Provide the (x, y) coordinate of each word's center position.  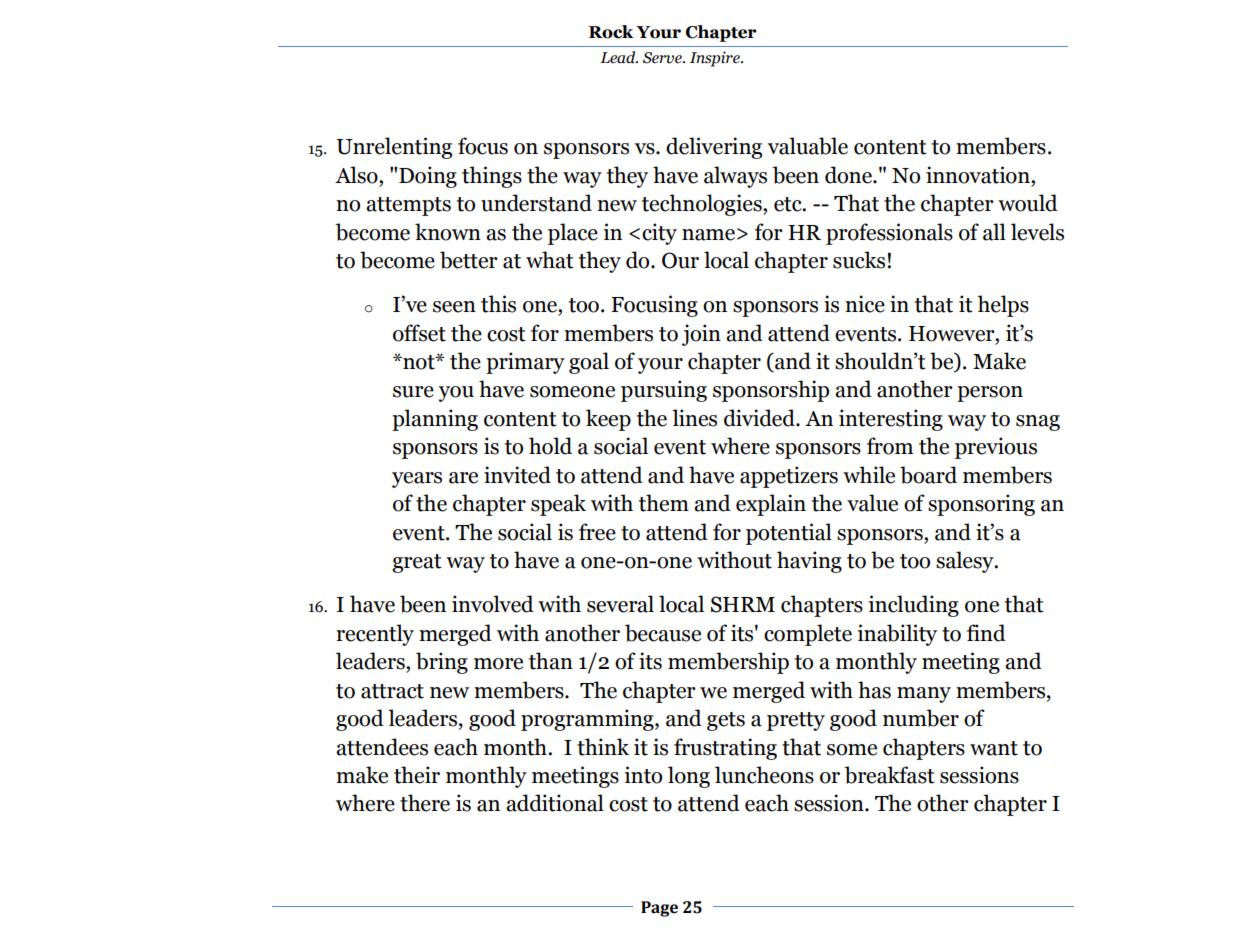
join (701, 335)
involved (493, 604)
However (953, 334)
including (914, 606)
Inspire (716, 59)
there (425, 803)
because (663, 633)
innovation (979, 175)
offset (419, 333)
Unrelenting (394, 148)
